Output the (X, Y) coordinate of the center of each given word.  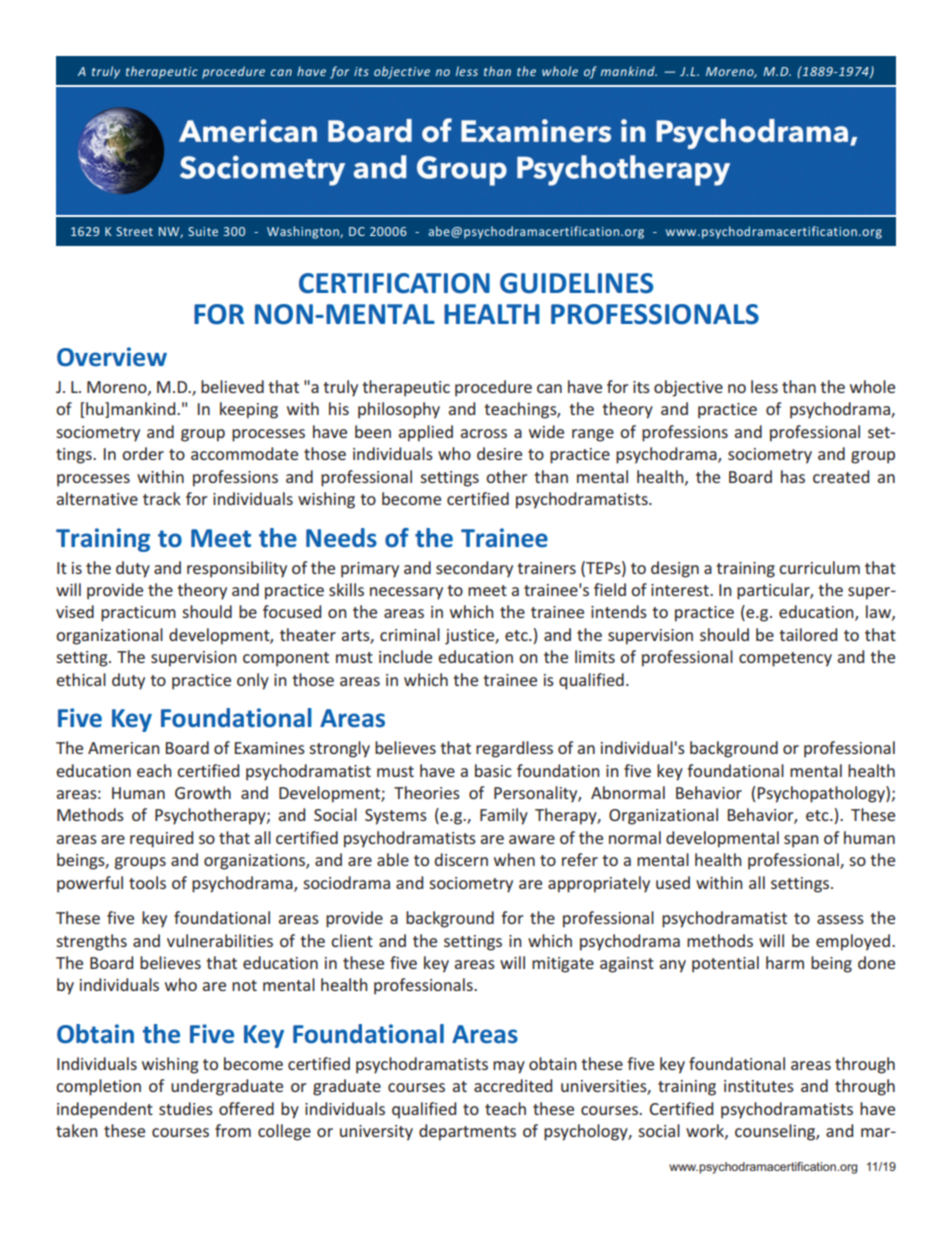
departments (467, 1132)
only (253, 681)
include (405, 656)
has (793, 476)
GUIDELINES (576, 283)
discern (461, 859)
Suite (203, 231)
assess (840, 919)
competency (785, 659)
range (593, 435)
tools (147, 882)
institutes (759, 1086)
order (143, 453)
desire (499, 453)
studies (186, 1108)
